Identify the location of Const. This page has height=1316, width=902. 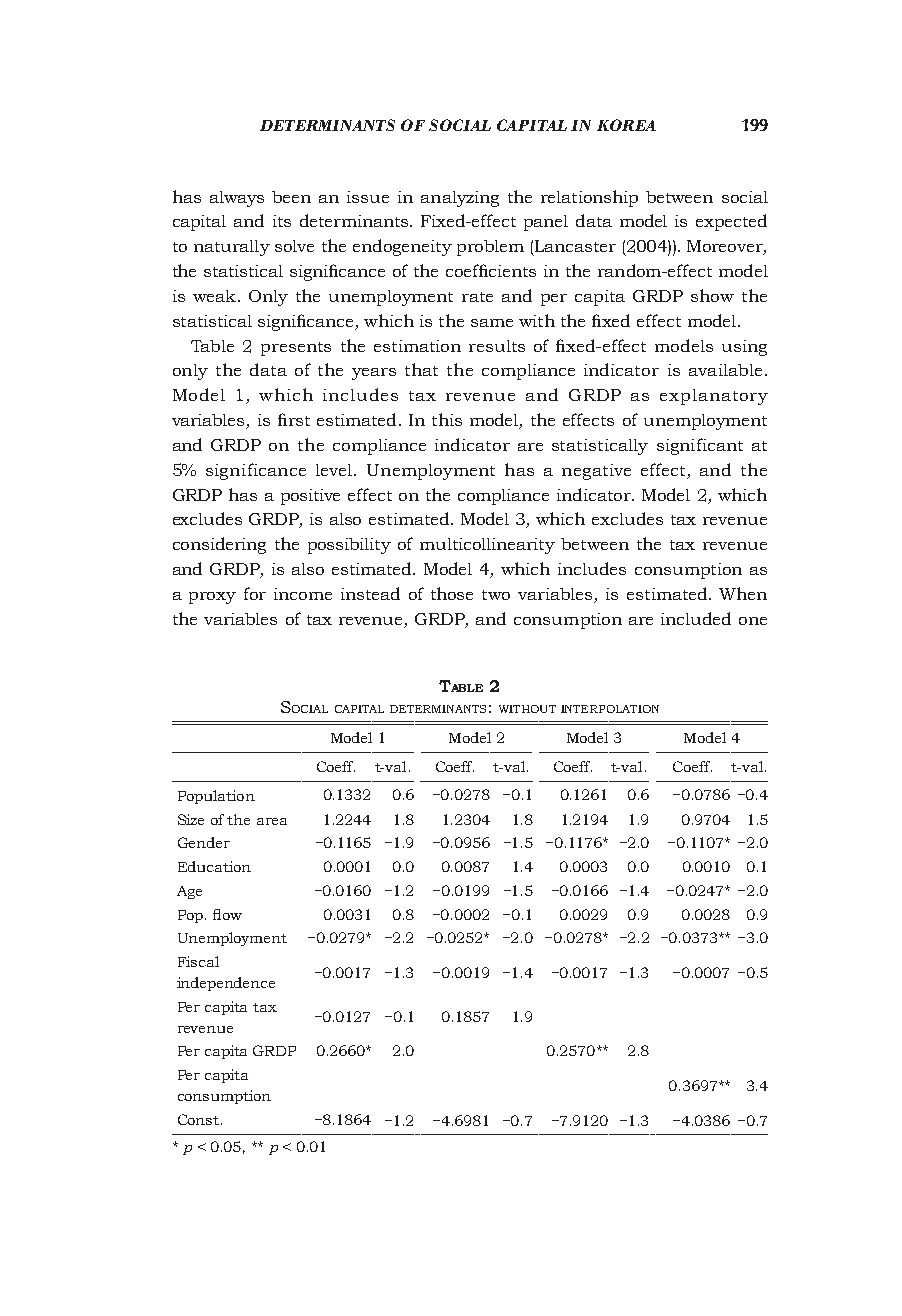
(198, 1119).
